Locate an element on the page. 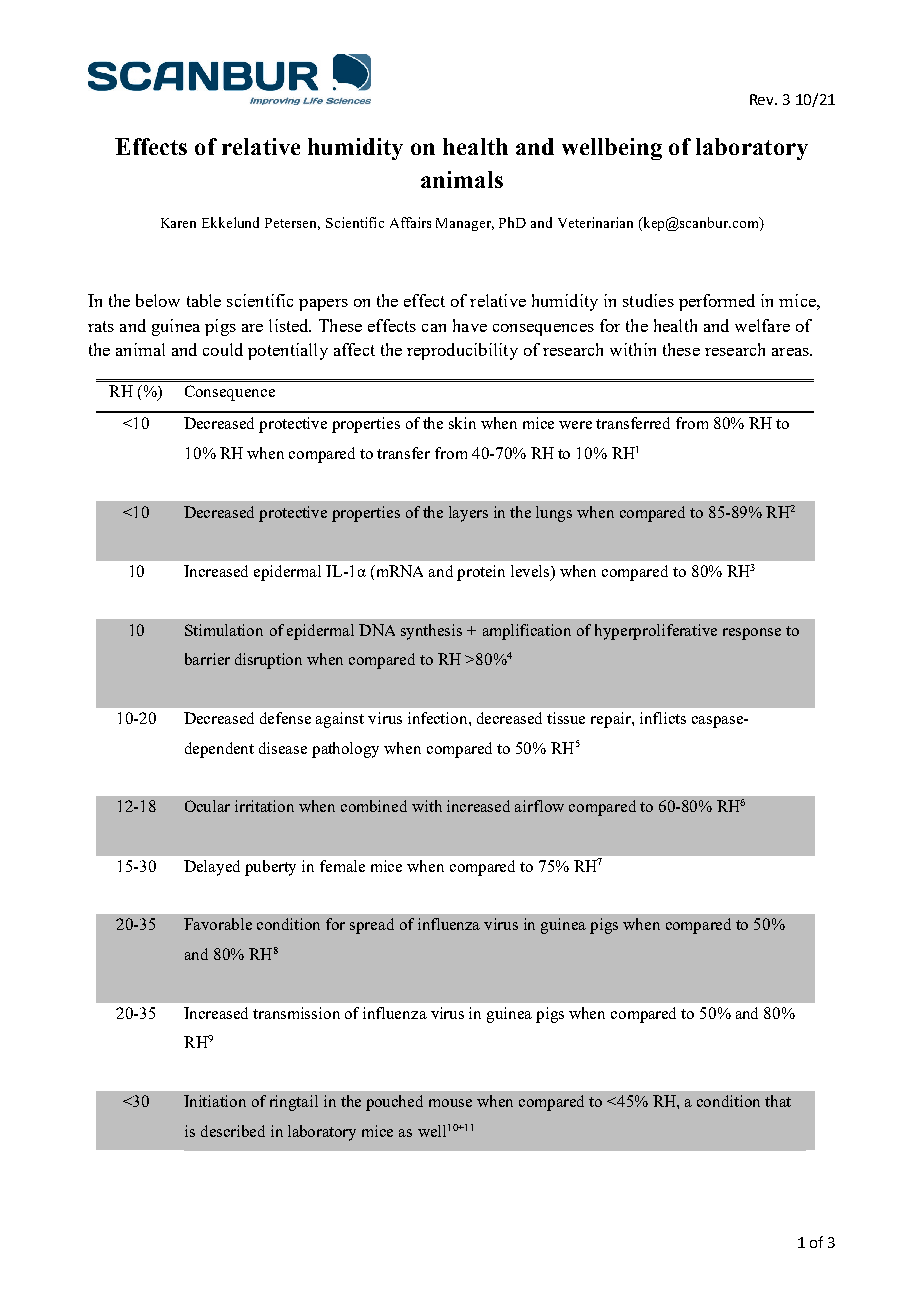 The image size is (924, 1308). Manager is located at coordinates (465, 224).
